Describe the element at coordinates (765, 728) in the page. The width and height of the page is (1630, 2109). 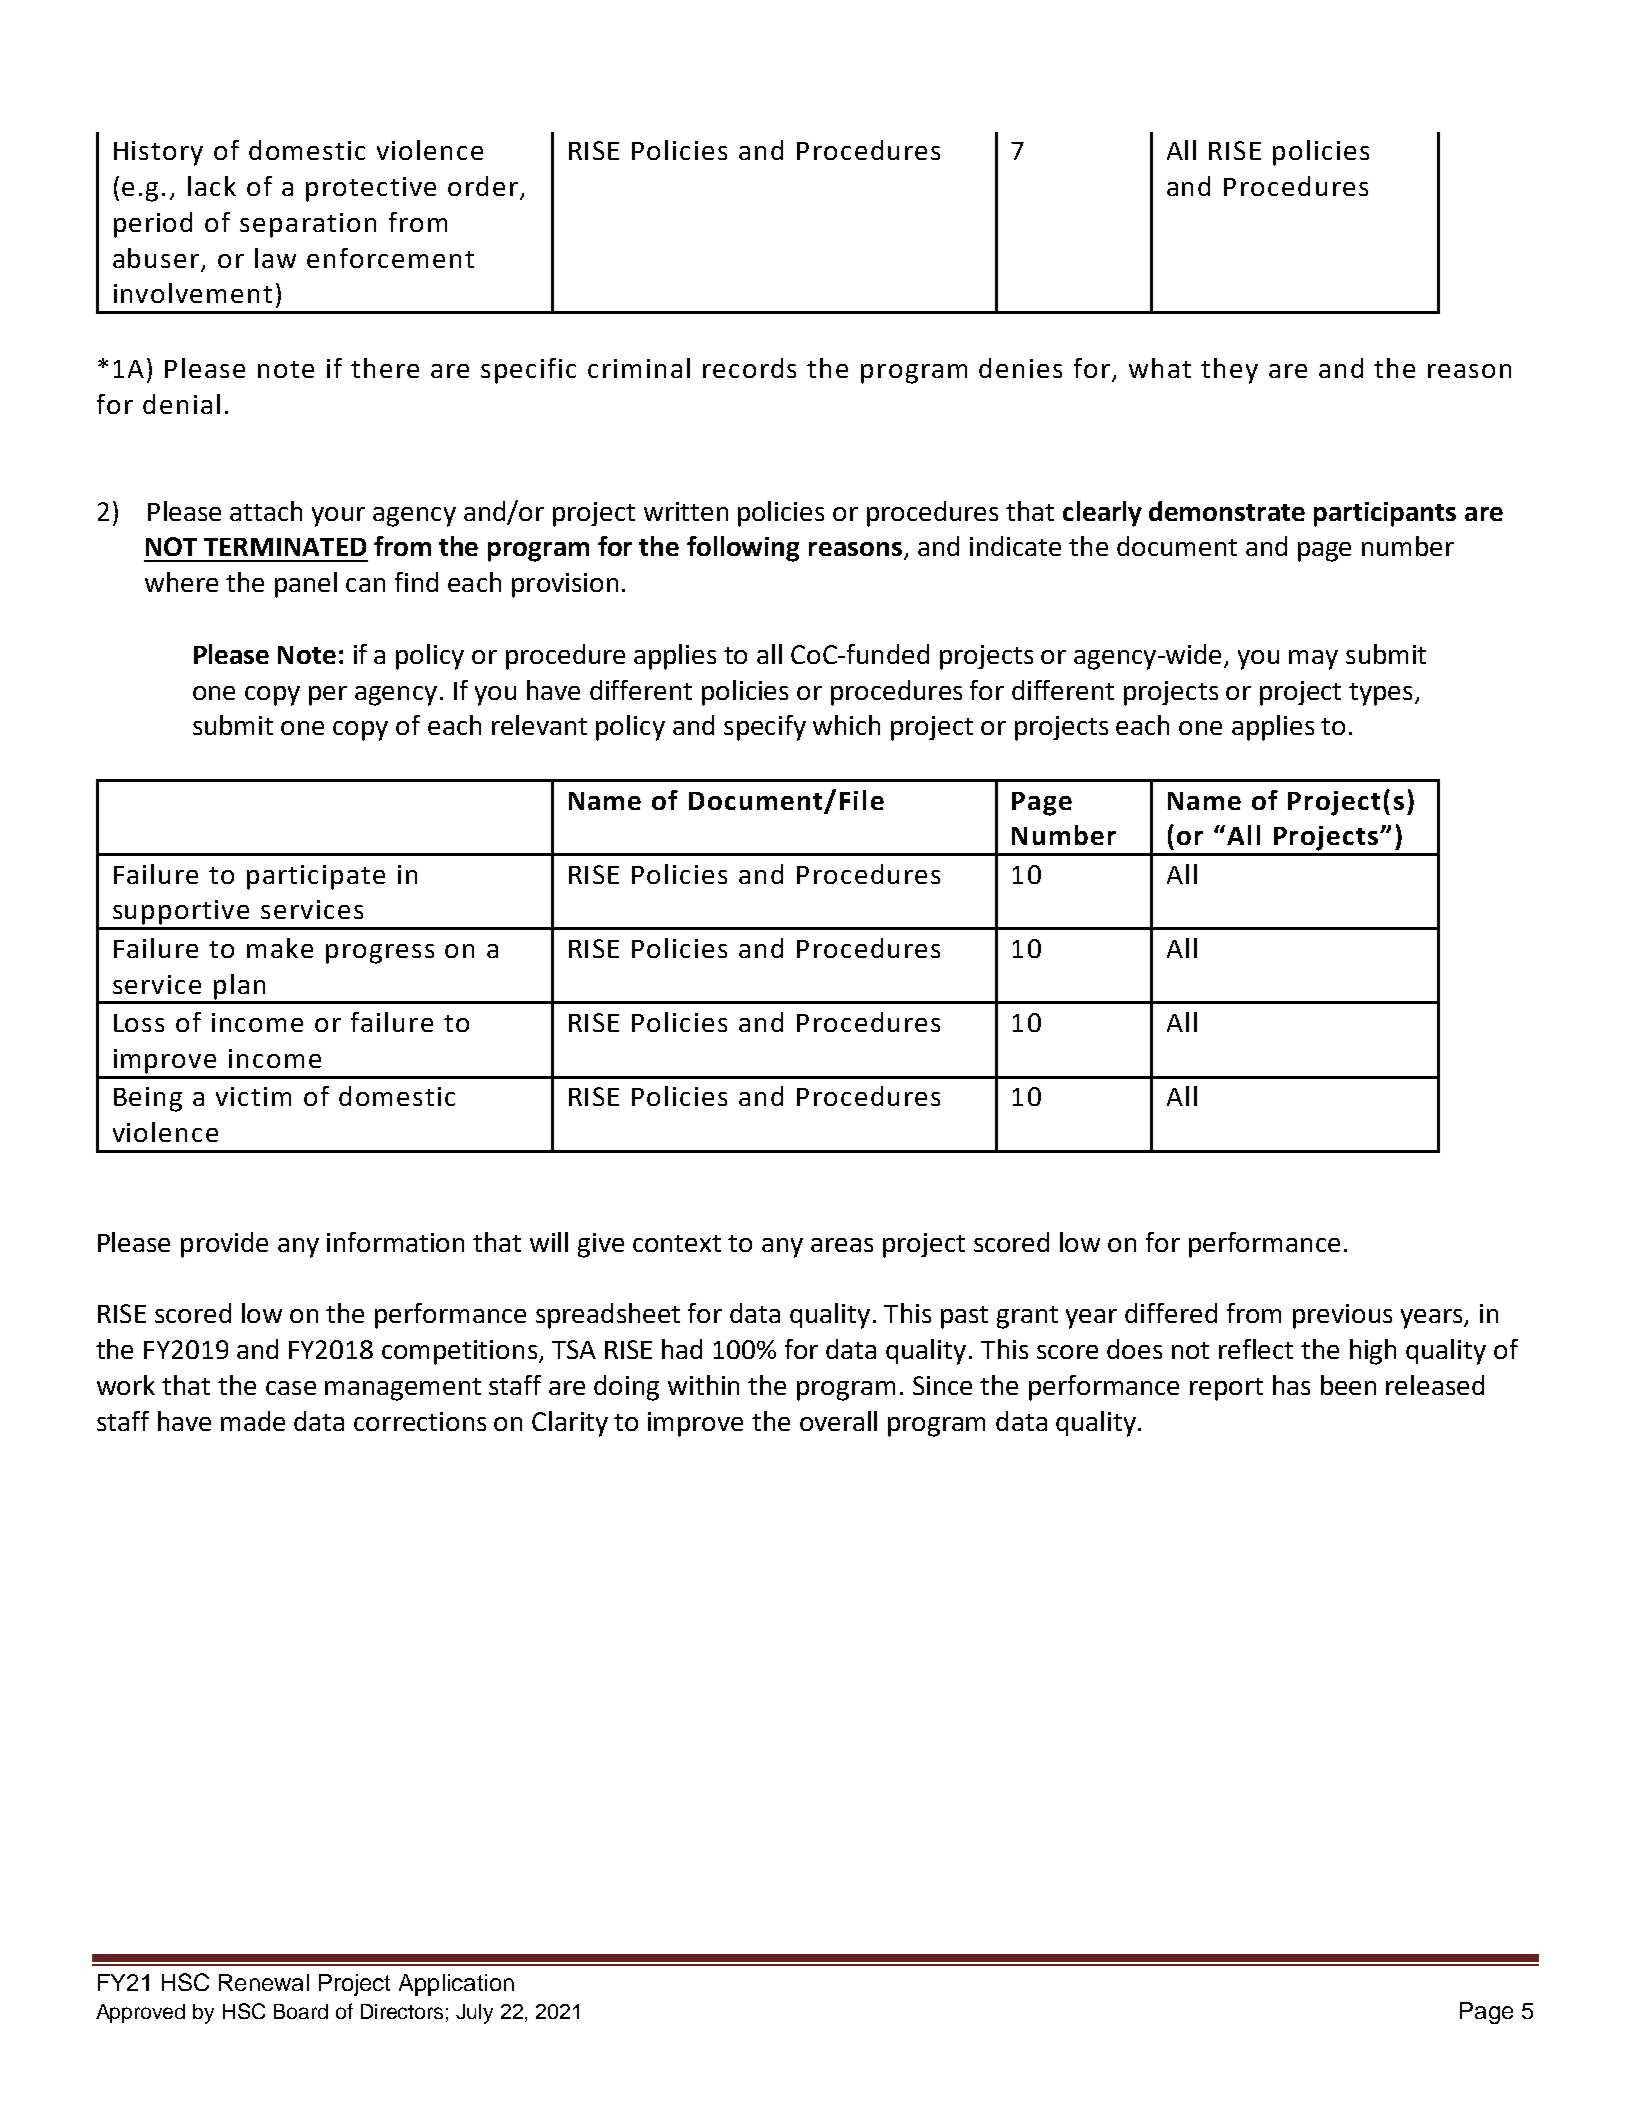
I see `specify` at that location.
